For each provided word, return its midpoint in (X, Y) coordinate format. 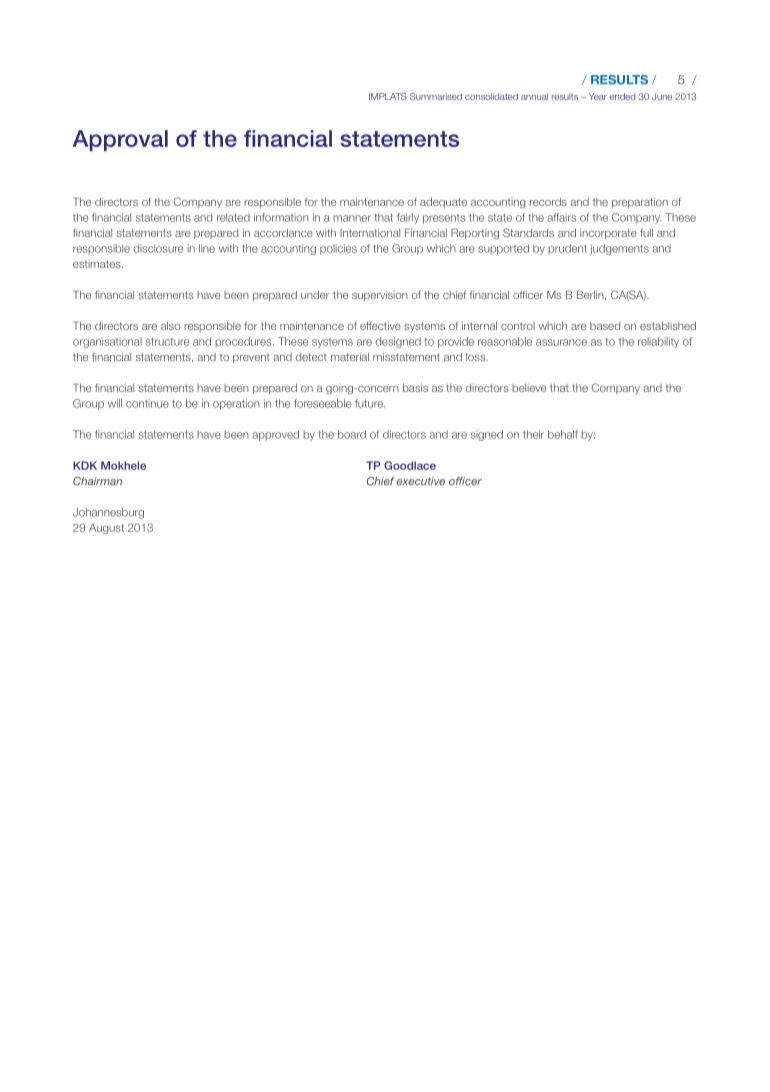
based (605, 326)
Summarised (436, 96)
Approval (120, 140)
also (170, 326)
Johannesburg (108, 513)
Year (598, 96)
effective (380, 325)
